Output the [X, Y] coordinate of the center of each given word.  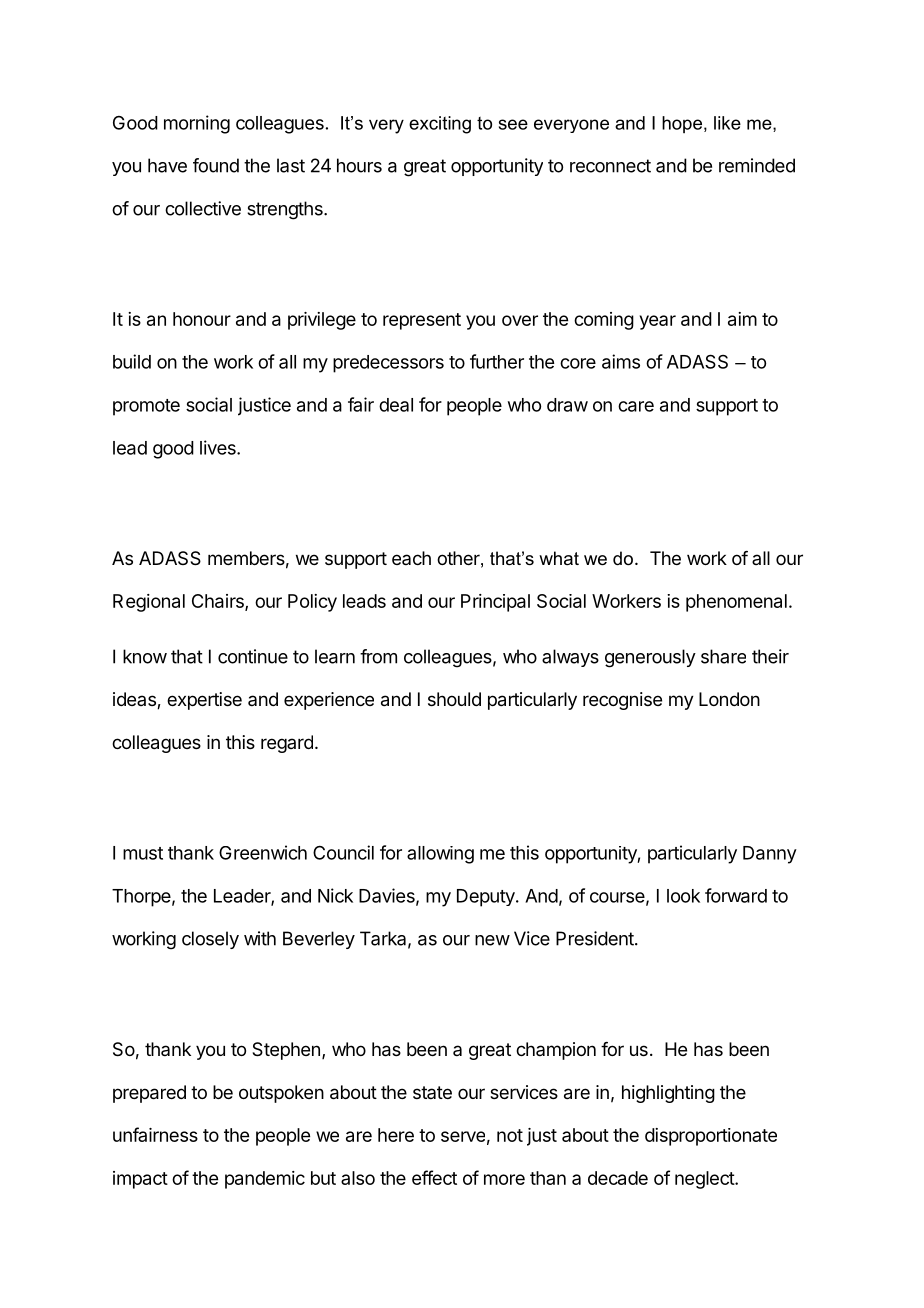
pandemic [265, 1180]
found [216, 165]
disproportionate [711, 1137]
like [727, 123]
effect [434, 1177]
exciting [440, 125]
